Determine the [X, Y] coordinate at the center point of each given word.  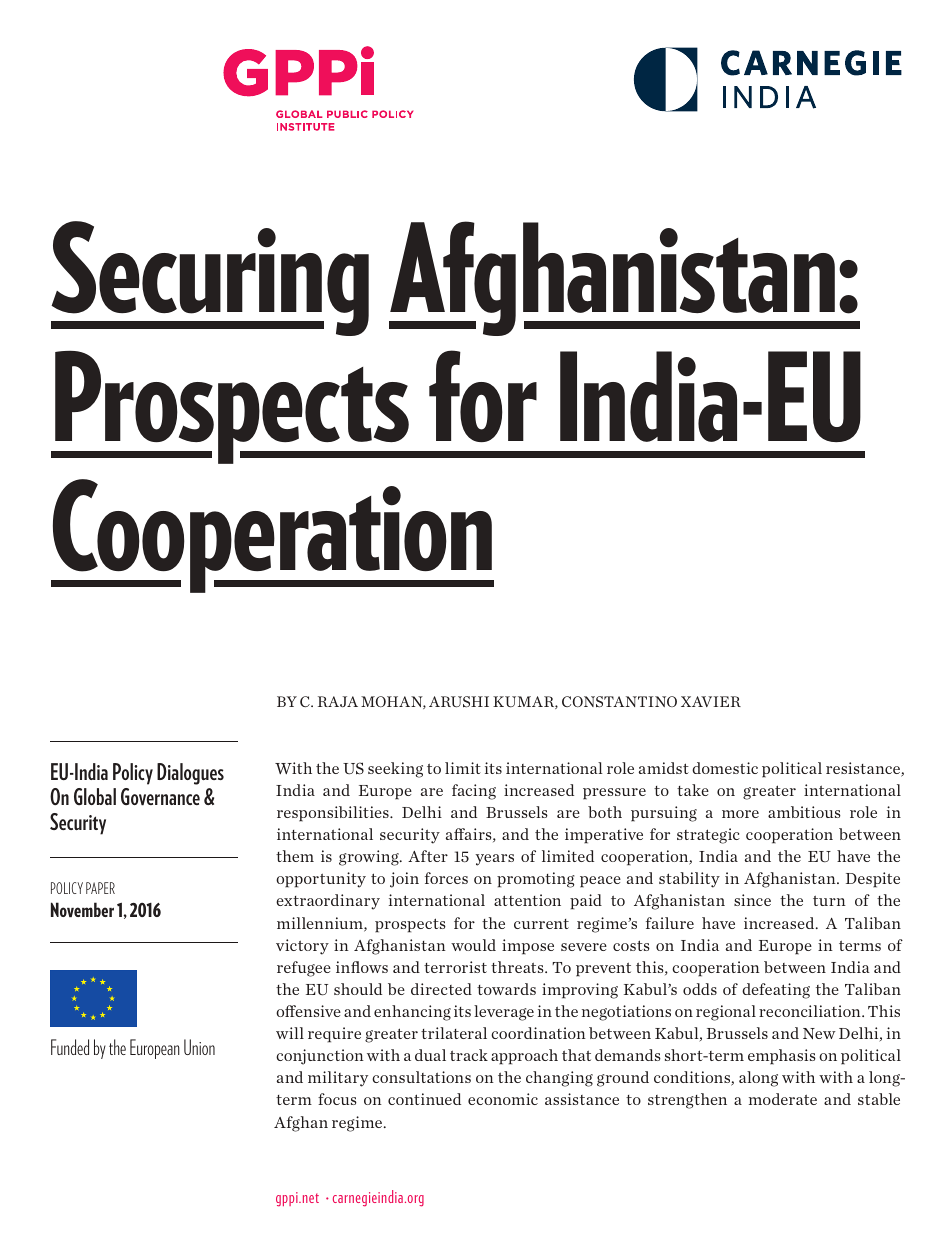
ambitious [804, 812]
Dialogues [190, 774]
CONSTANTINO [619, 701]
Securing [210, 278]
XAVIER [711, 701]
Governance [160, 797]
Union [199, 1047]
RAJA [338, 701]
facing [474, 792]
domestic [725, 768]
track [469, 1055]
